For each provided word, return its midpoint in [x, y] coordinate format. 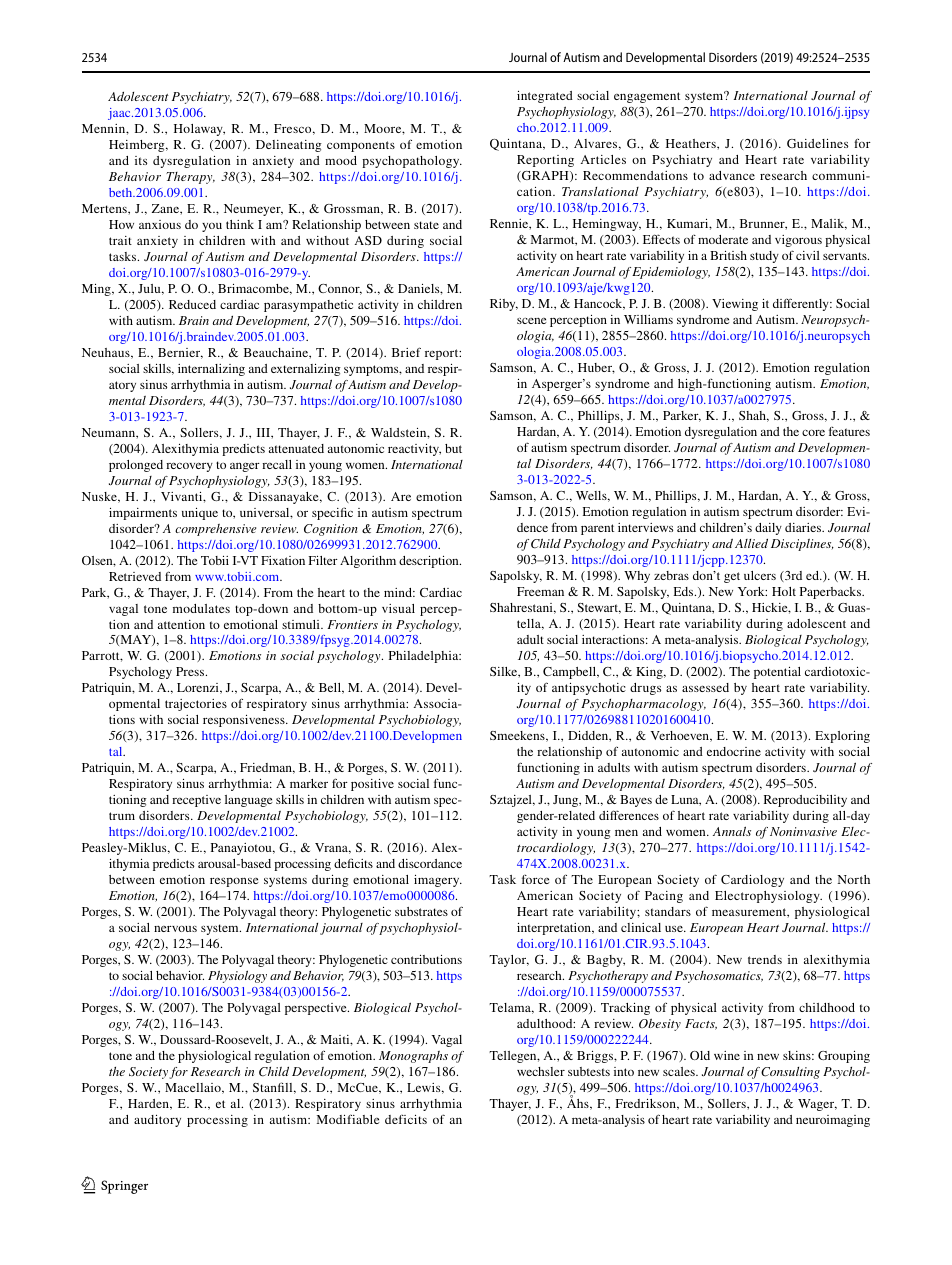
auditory [157, 1121]
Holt [784, 591]
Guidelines [817, 143]
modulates [201, 608]
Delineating [289, 146]
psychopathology [412, 162]
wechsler [541, 1071]
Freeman [540, 591]
